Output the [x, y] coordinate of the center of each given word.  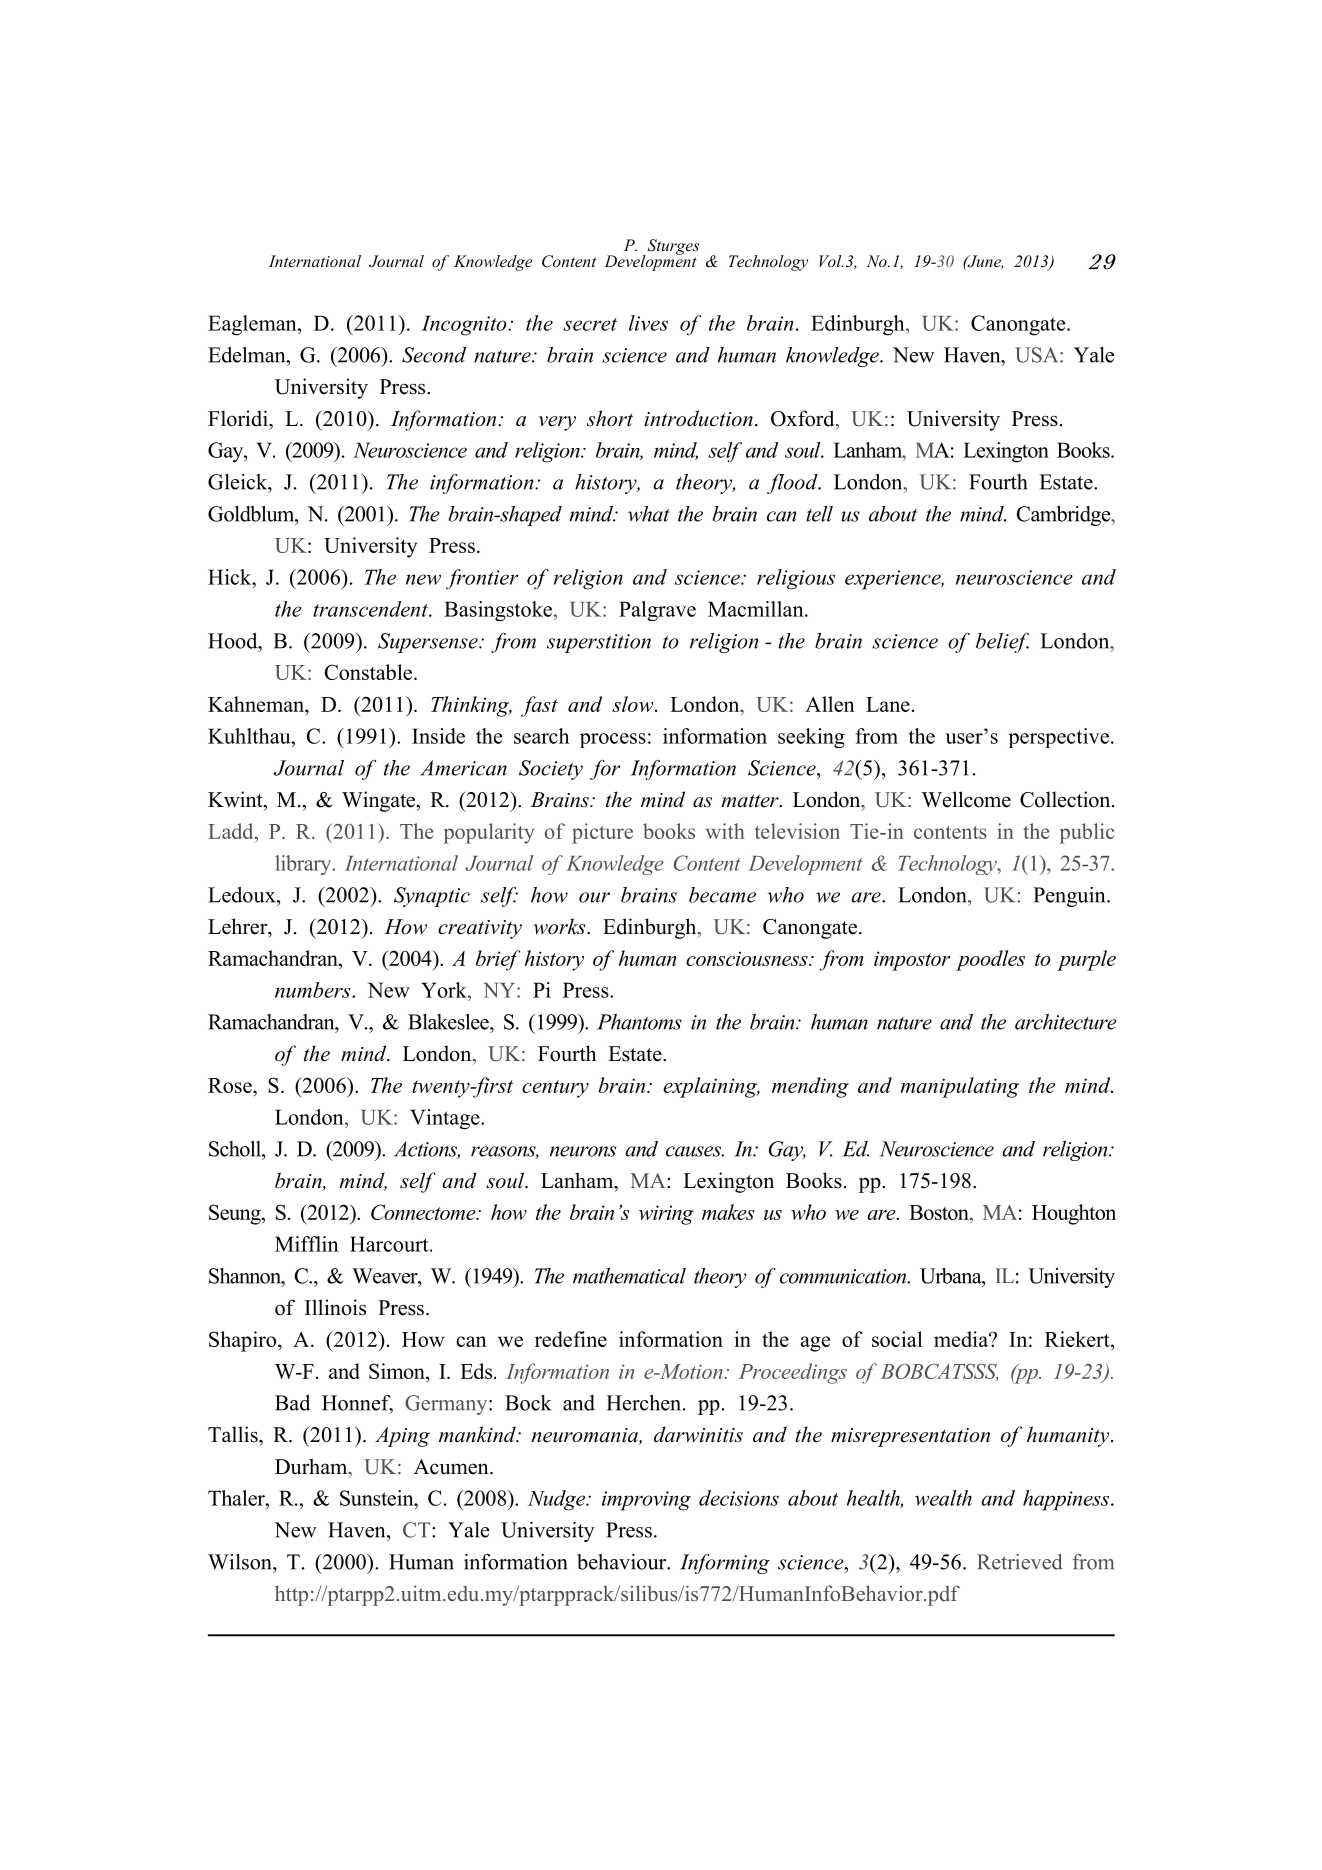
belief [1002, 643]
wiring [666, 1215]
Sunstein [378, 1498]
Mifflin [307, 1244]
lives [648, 323]
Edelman [248, 355]
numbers [314, 990]
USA [1038, 355]
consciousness [748, 958]
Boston [940, 1214]
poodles [990, 960]
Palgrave [657, 611]
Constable [370, 672]
